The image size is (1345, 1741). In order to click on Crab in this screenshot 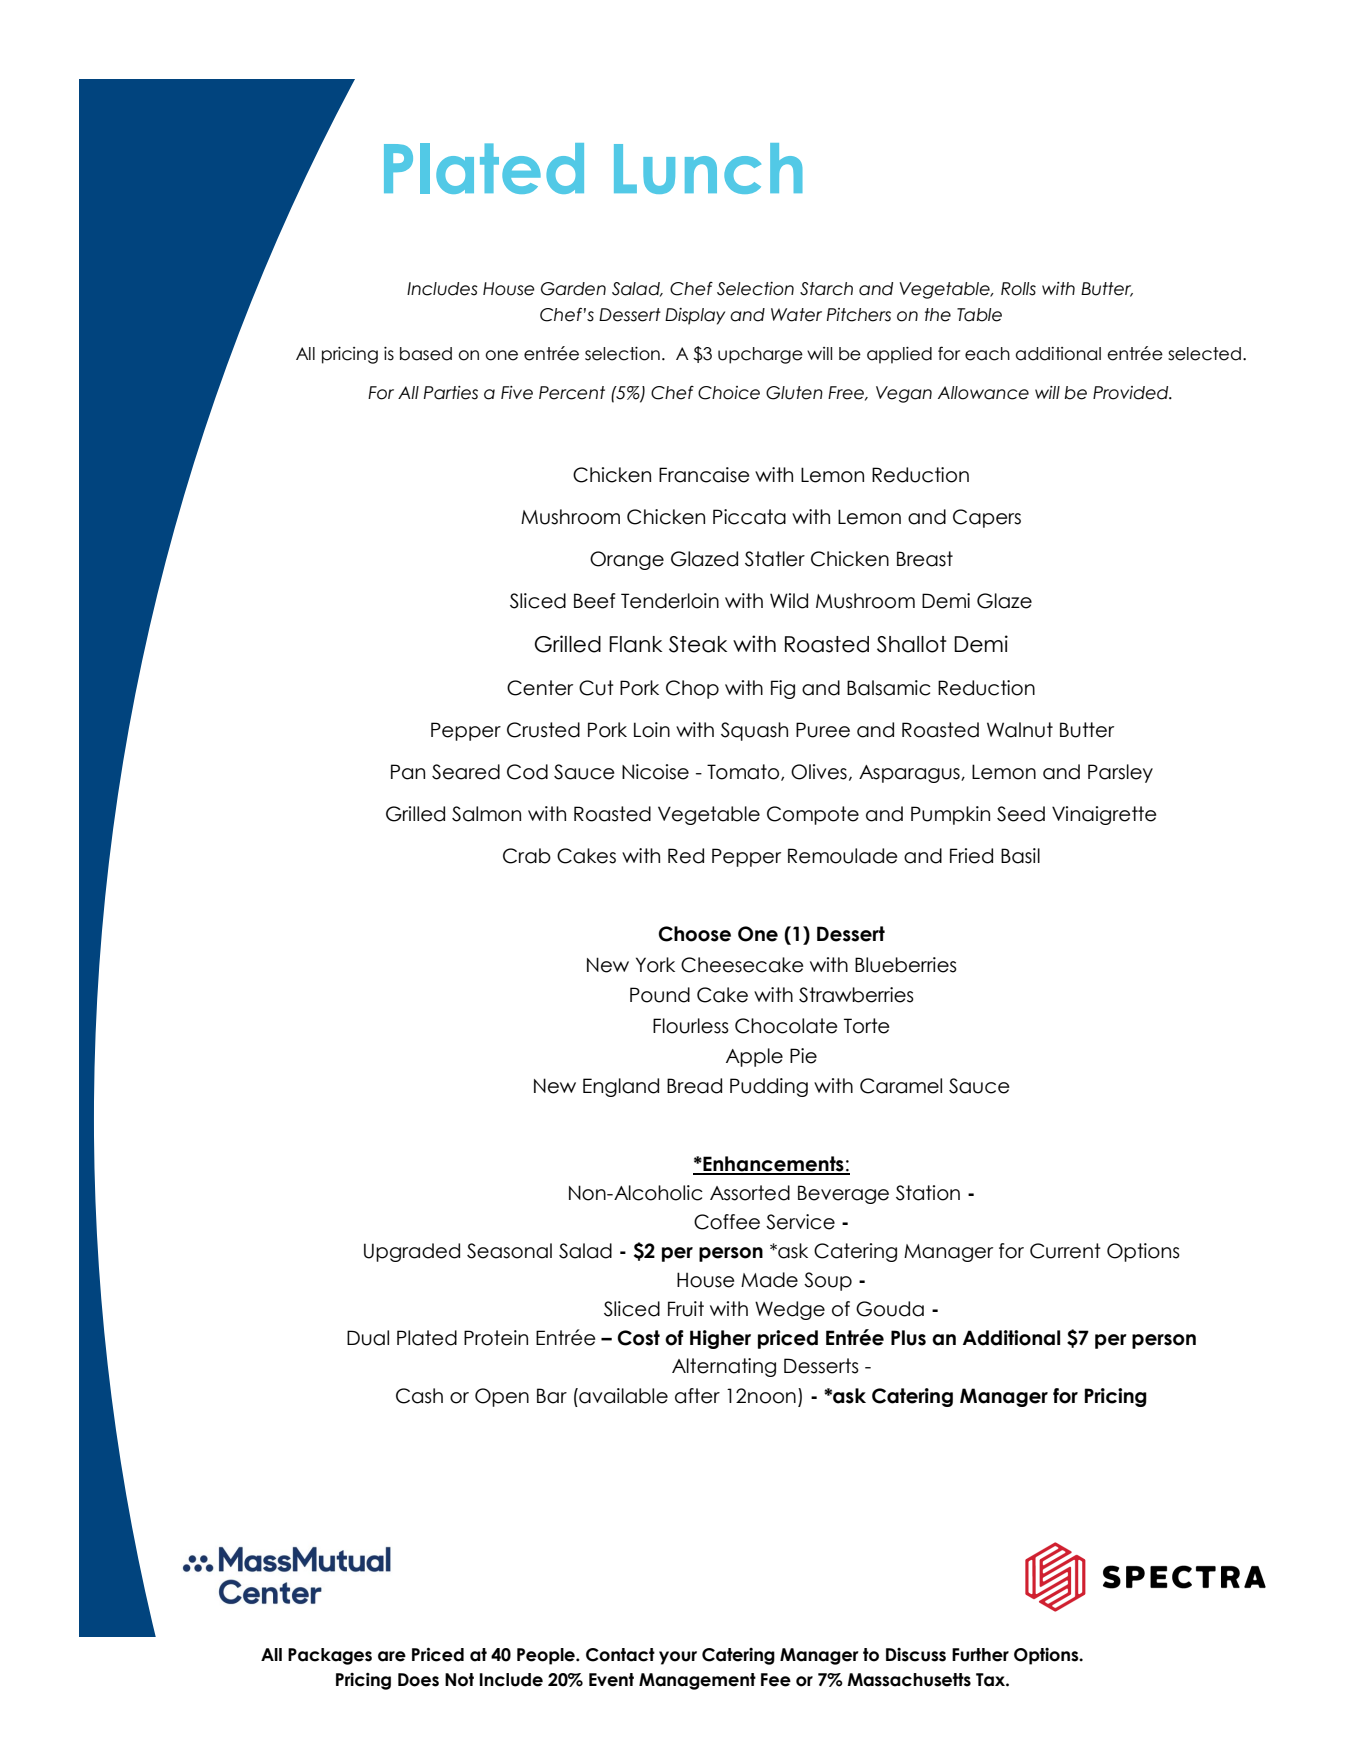, I will do `click(527, 856)`.
